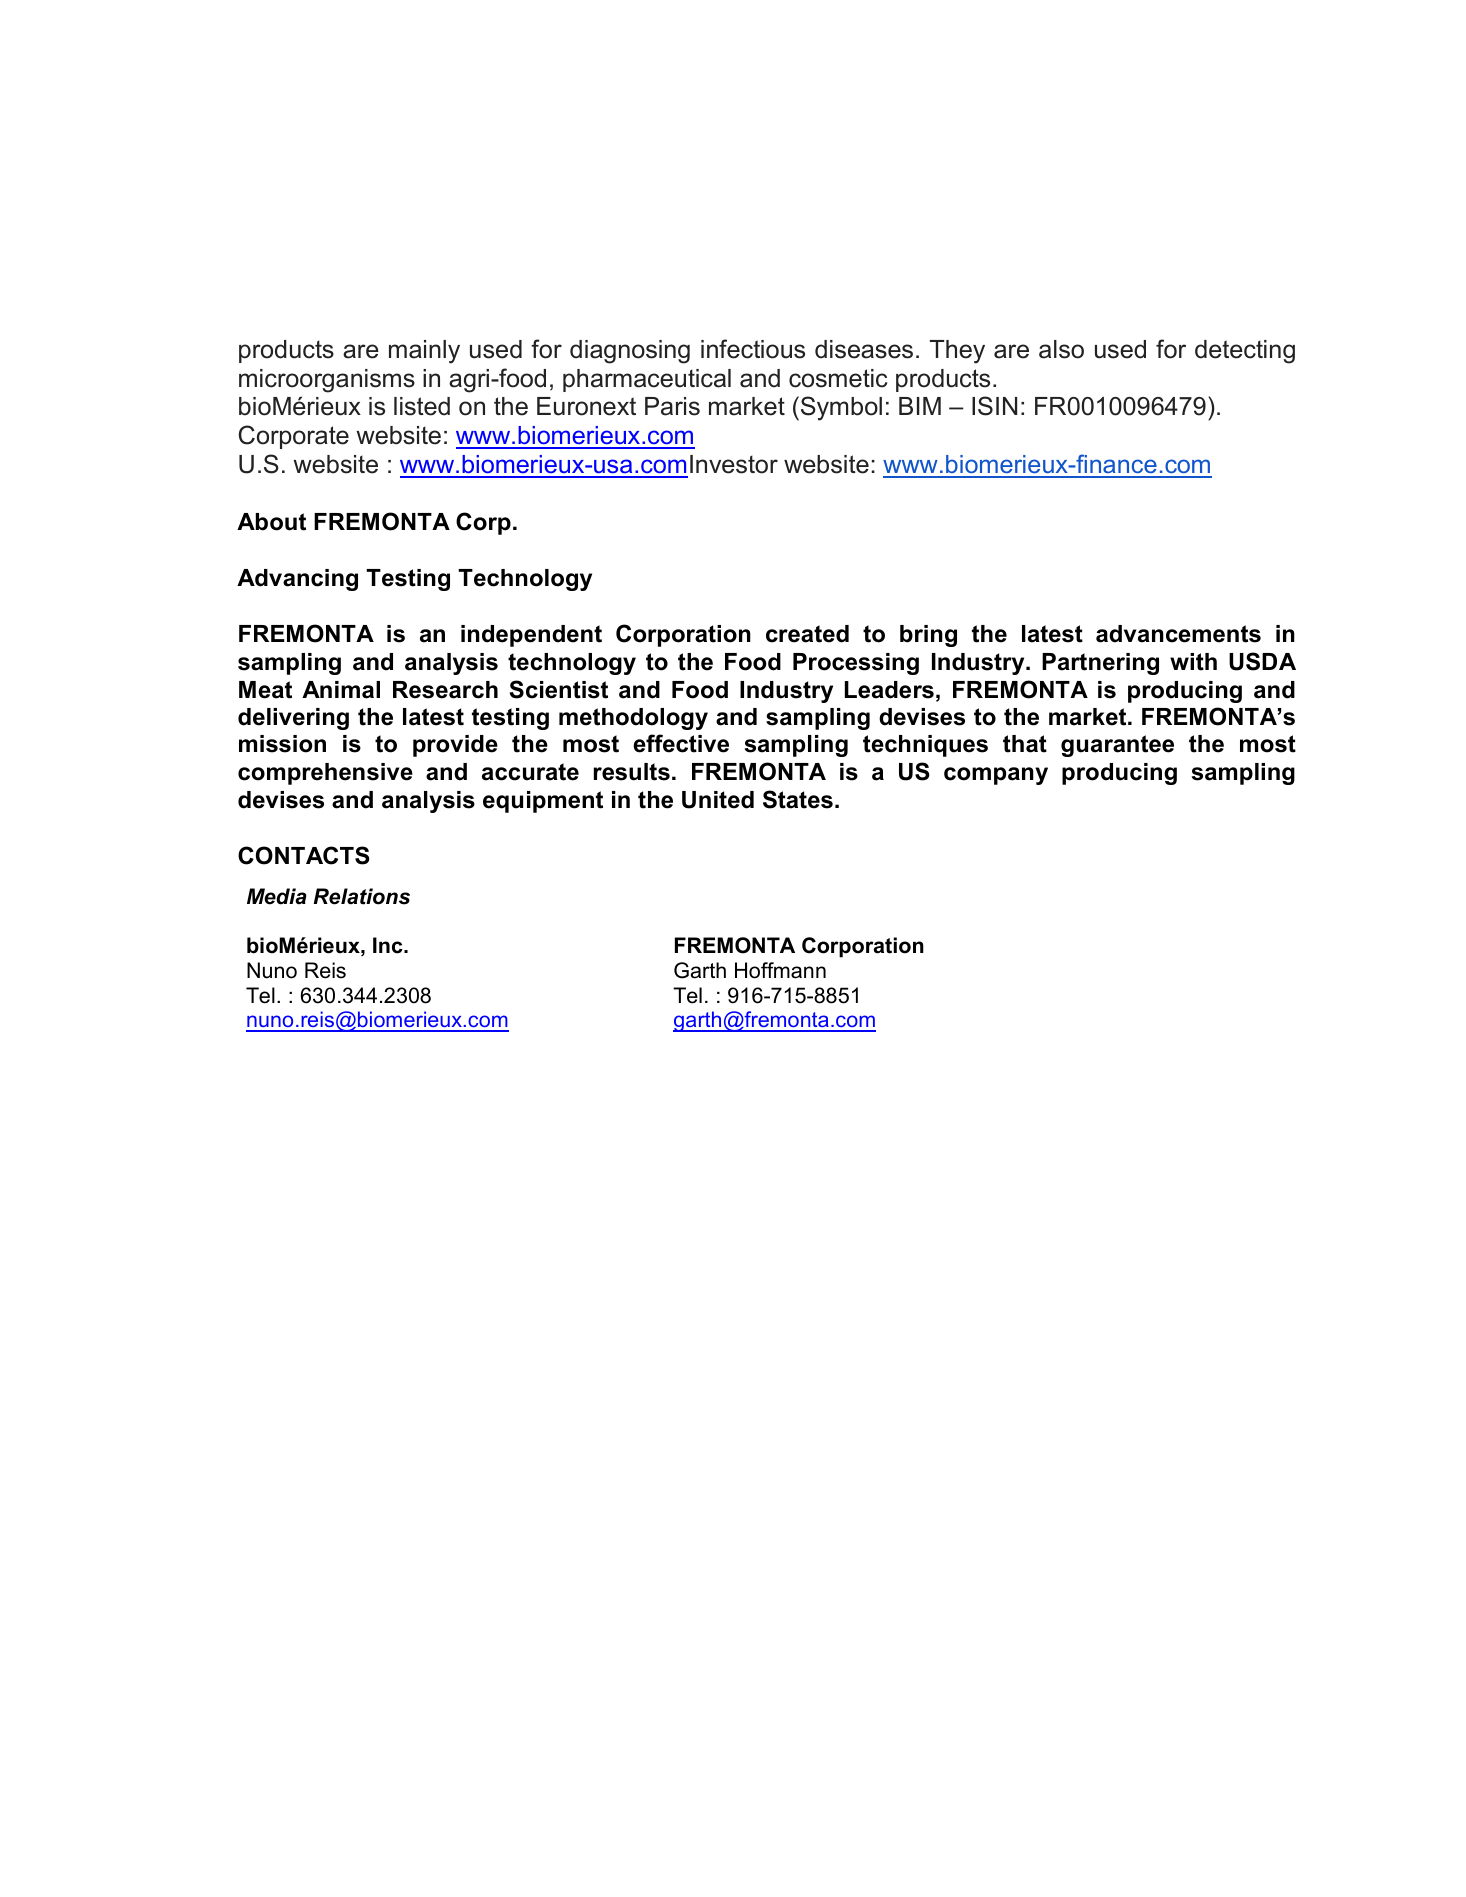 This screenshot has width=1466, height=1897. I want to click on advancements, so click(1178, 634).
